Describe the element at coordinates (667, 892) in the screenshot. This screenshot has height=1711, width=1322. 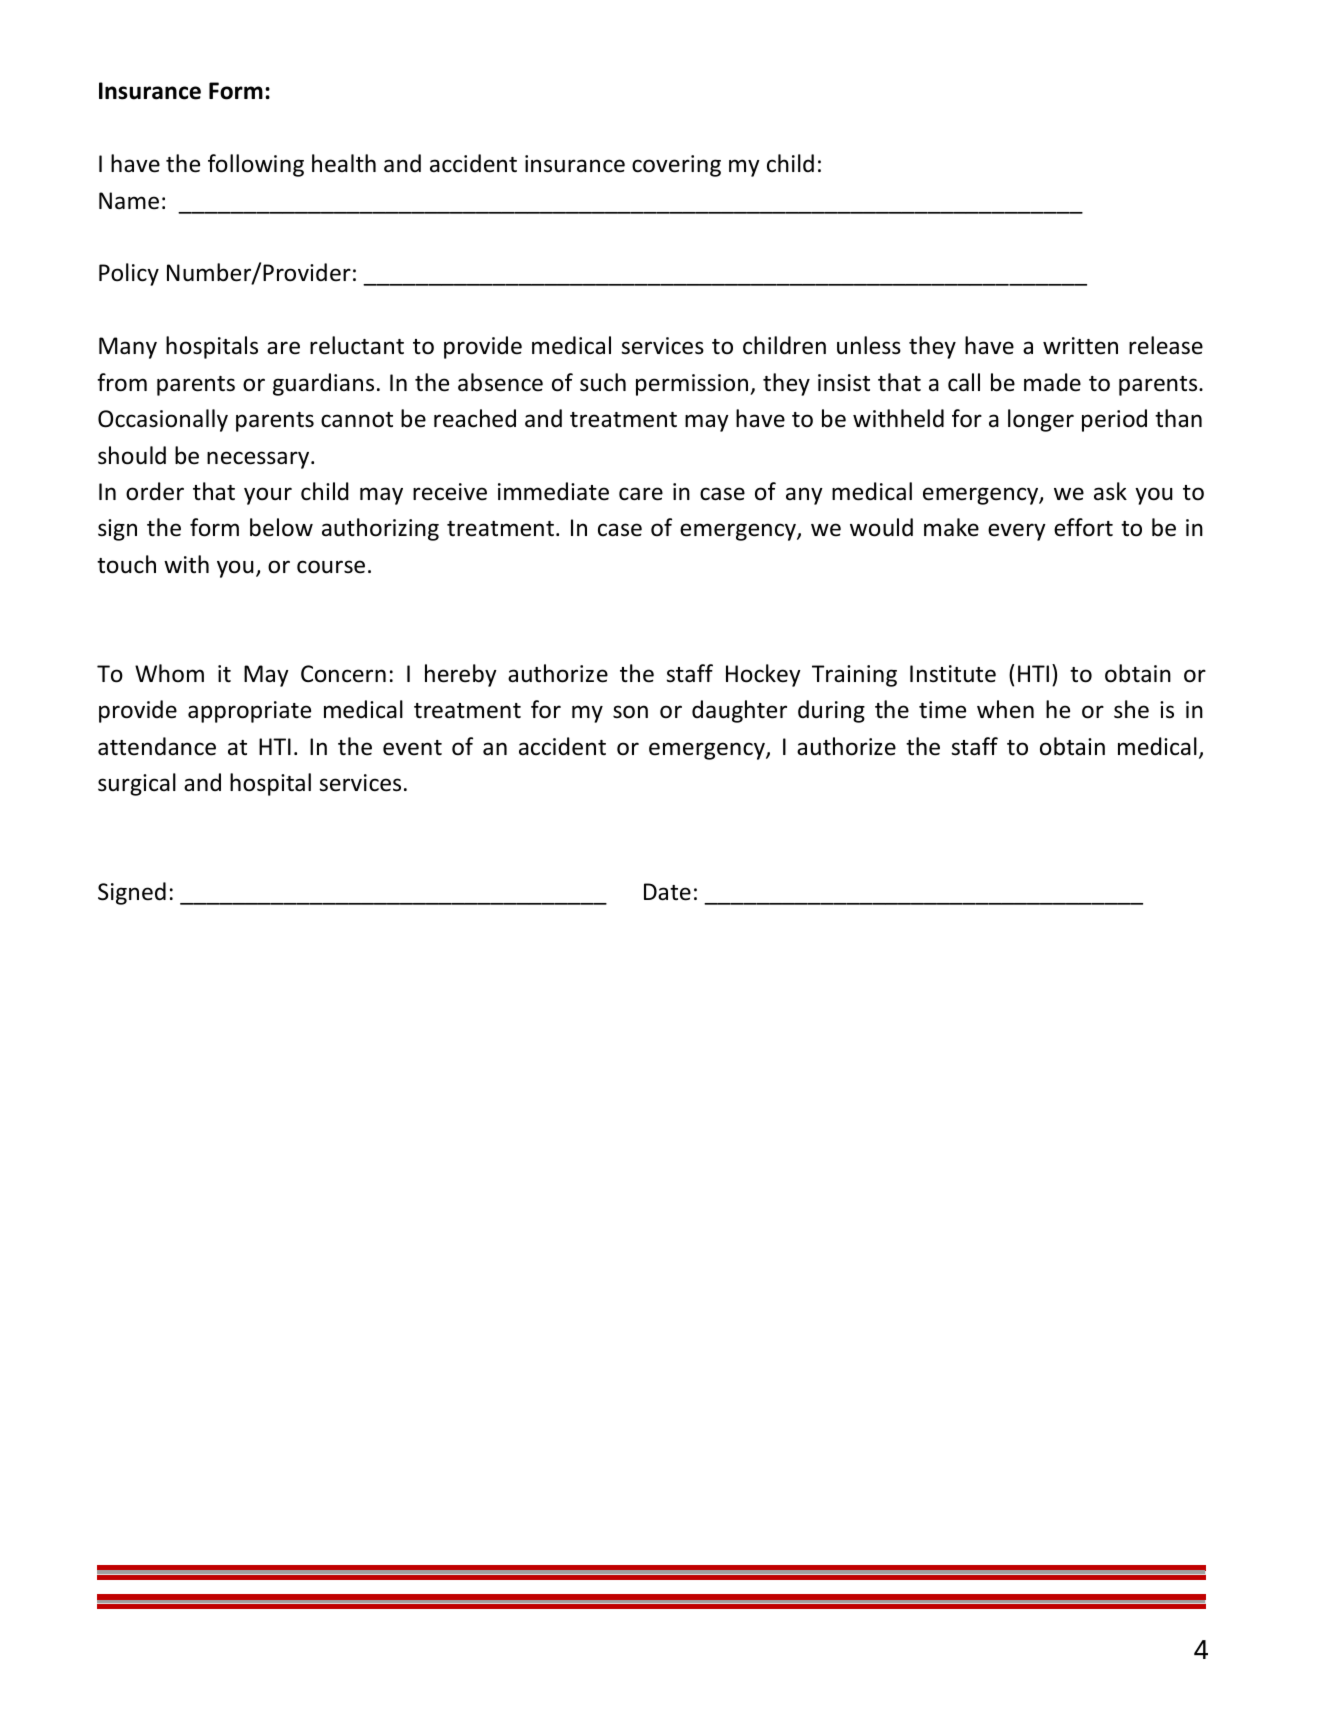
I see `Date` at that location.
